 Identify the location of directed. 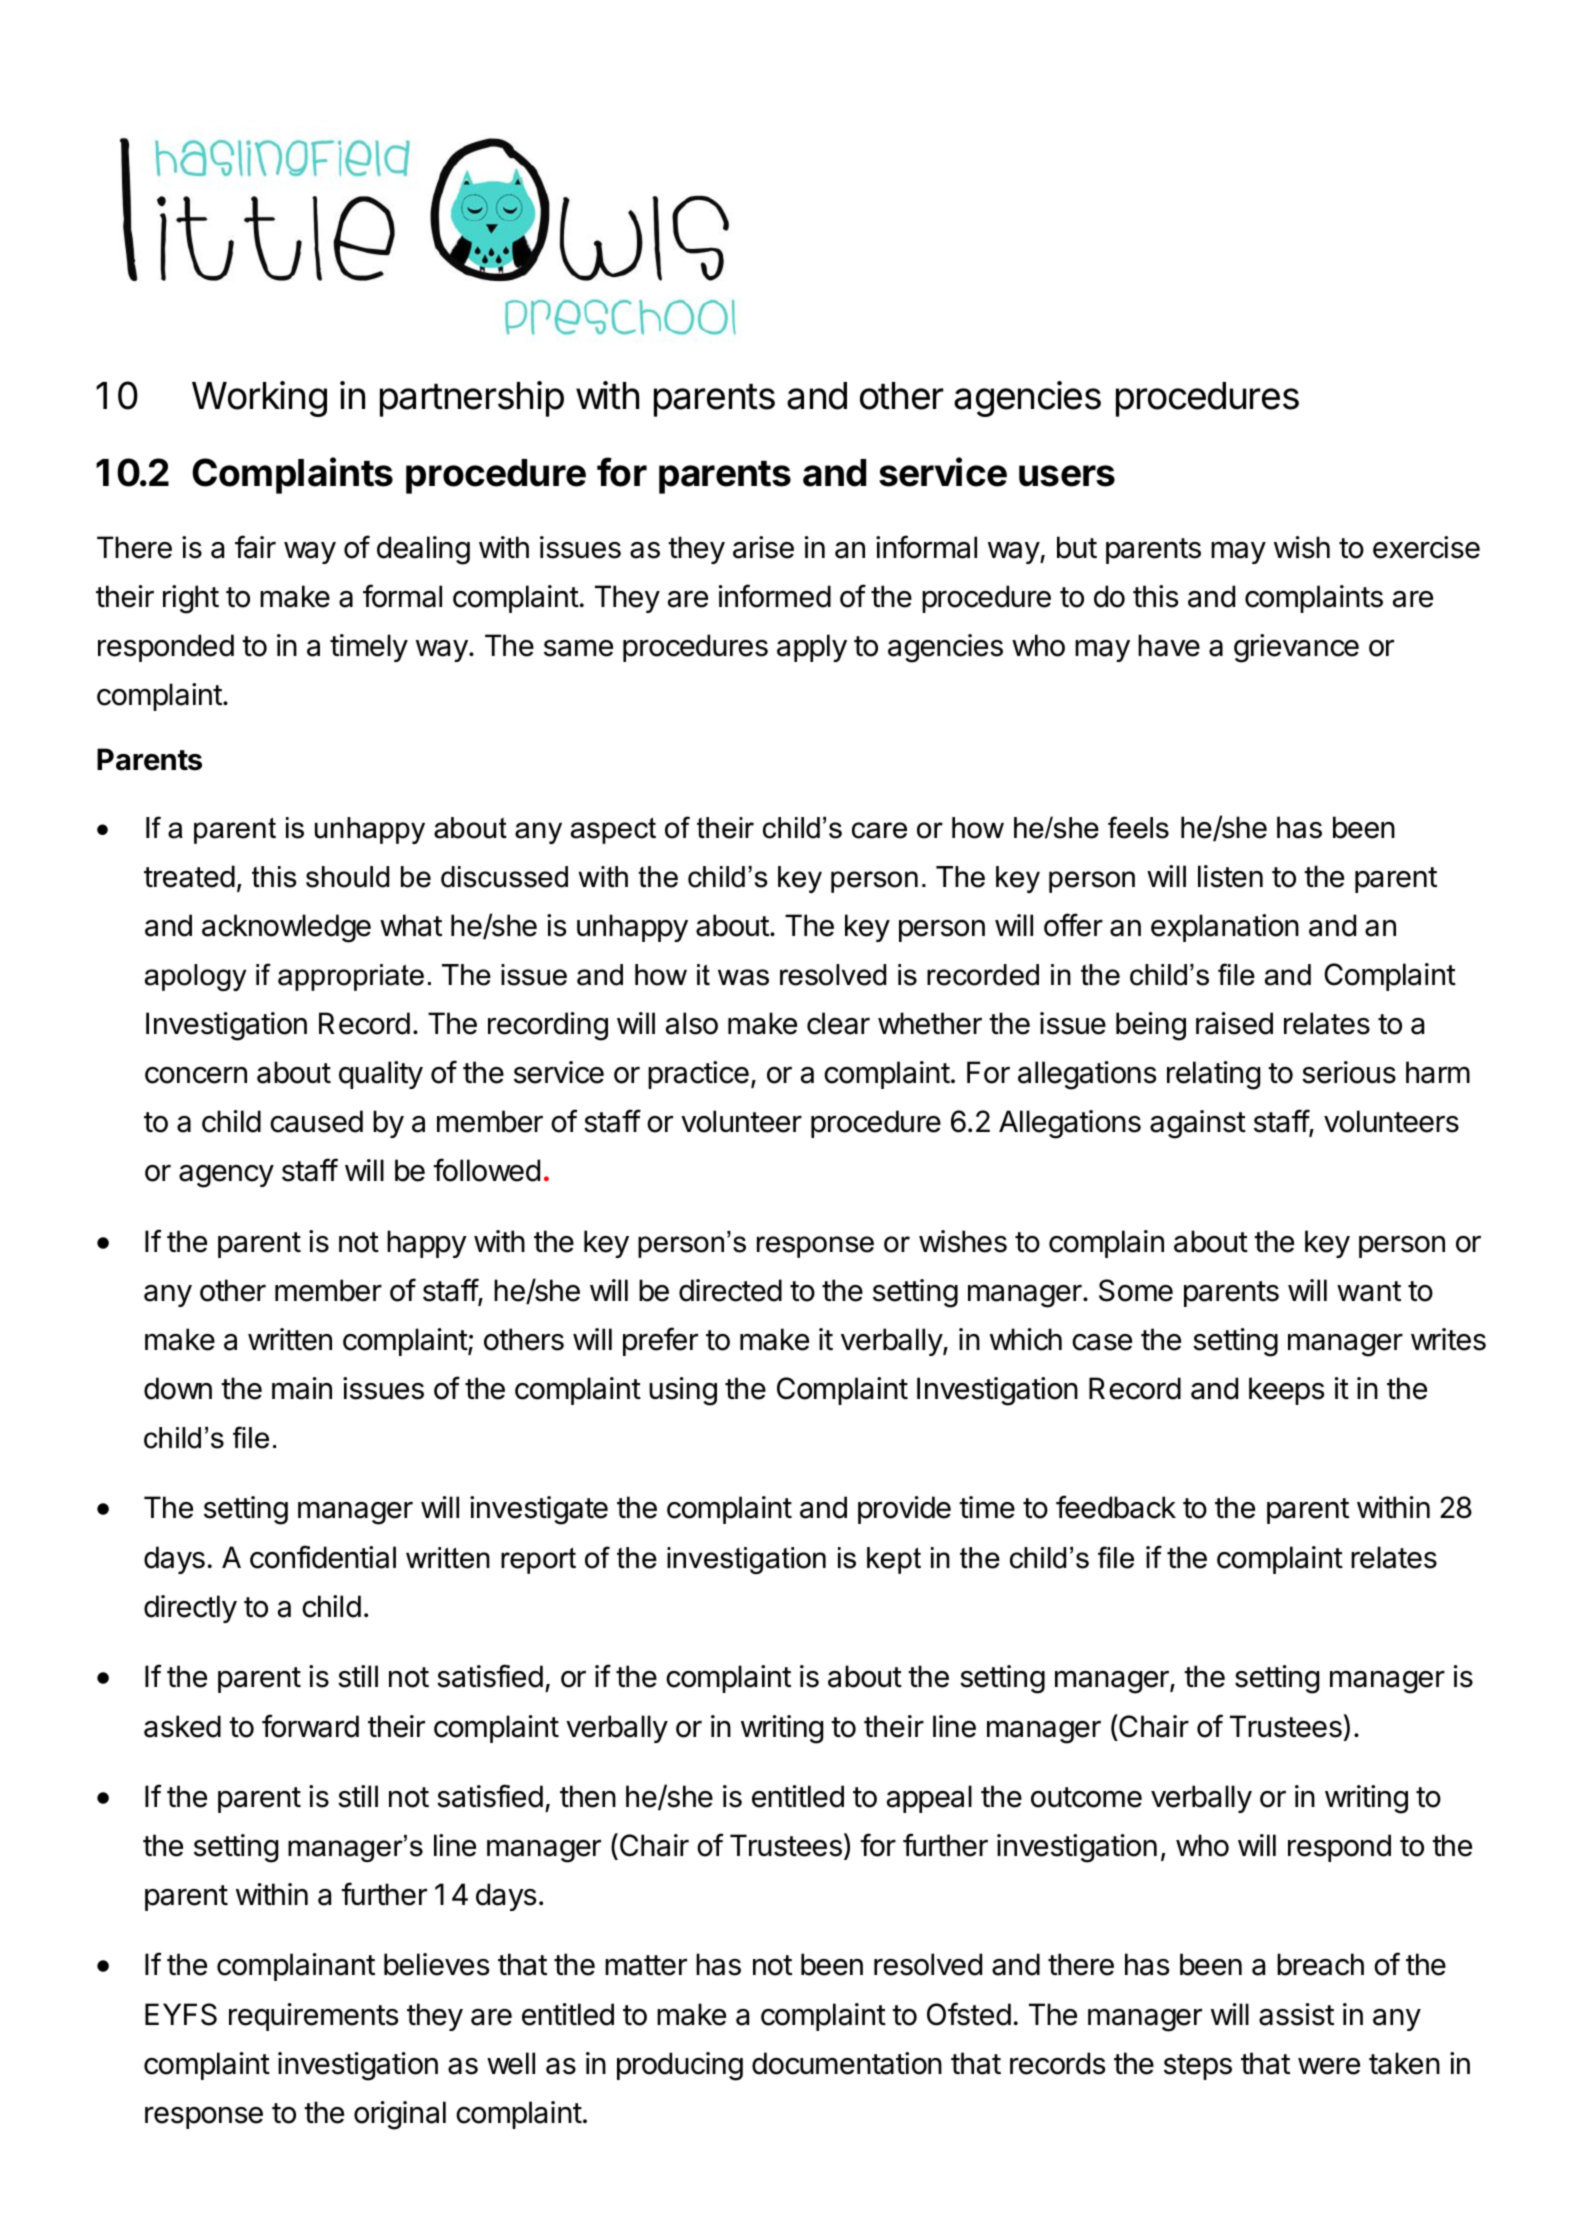
(730, 1290).
